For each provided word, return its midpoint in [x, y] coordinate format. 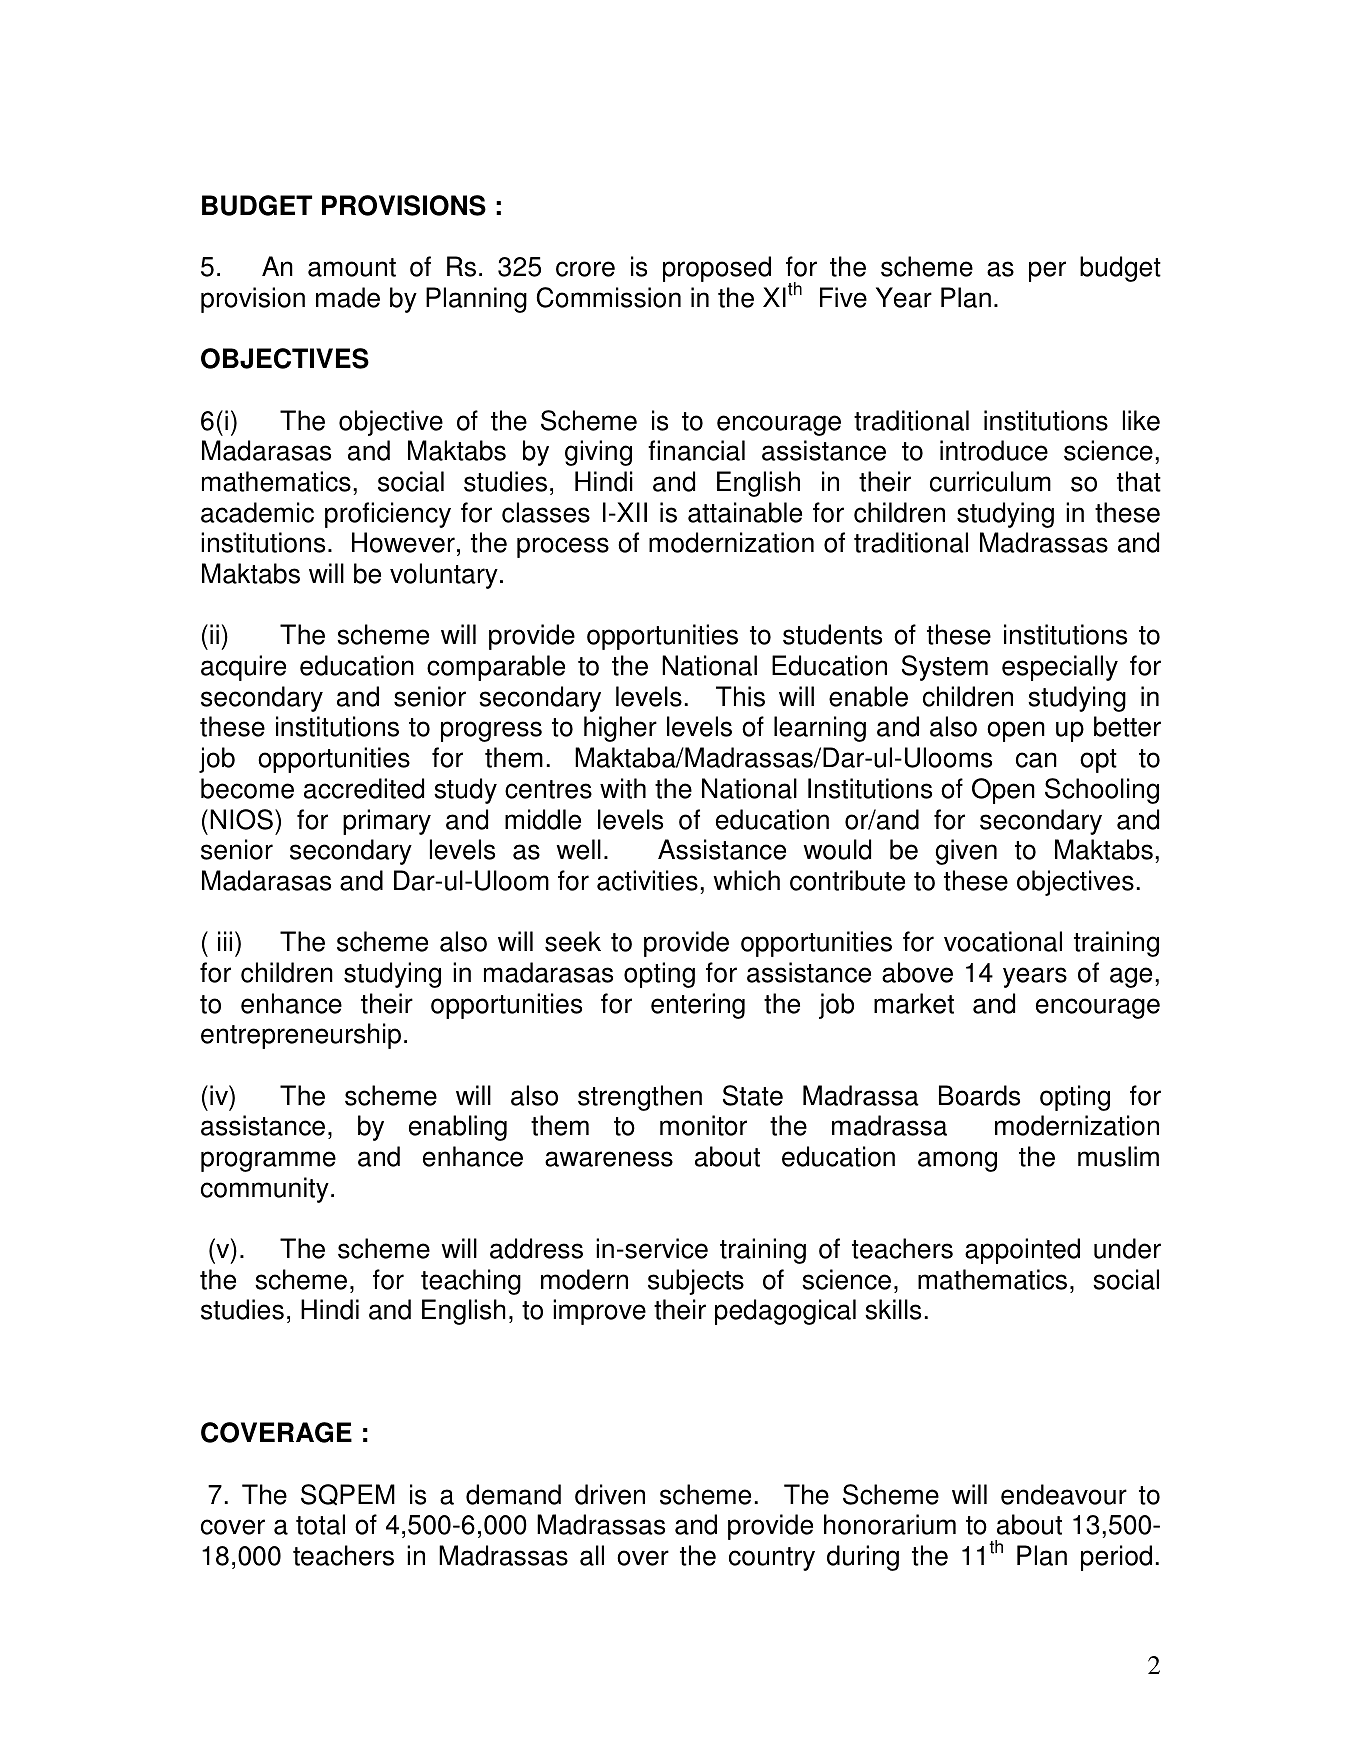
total [320, 1524]
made [348, 297]
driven [610, 1494]
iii [225, 941]
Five [843, 297]
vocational [1003, 941]
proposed [717, 269]
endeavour [1064, 1494]
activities [647, 880]
